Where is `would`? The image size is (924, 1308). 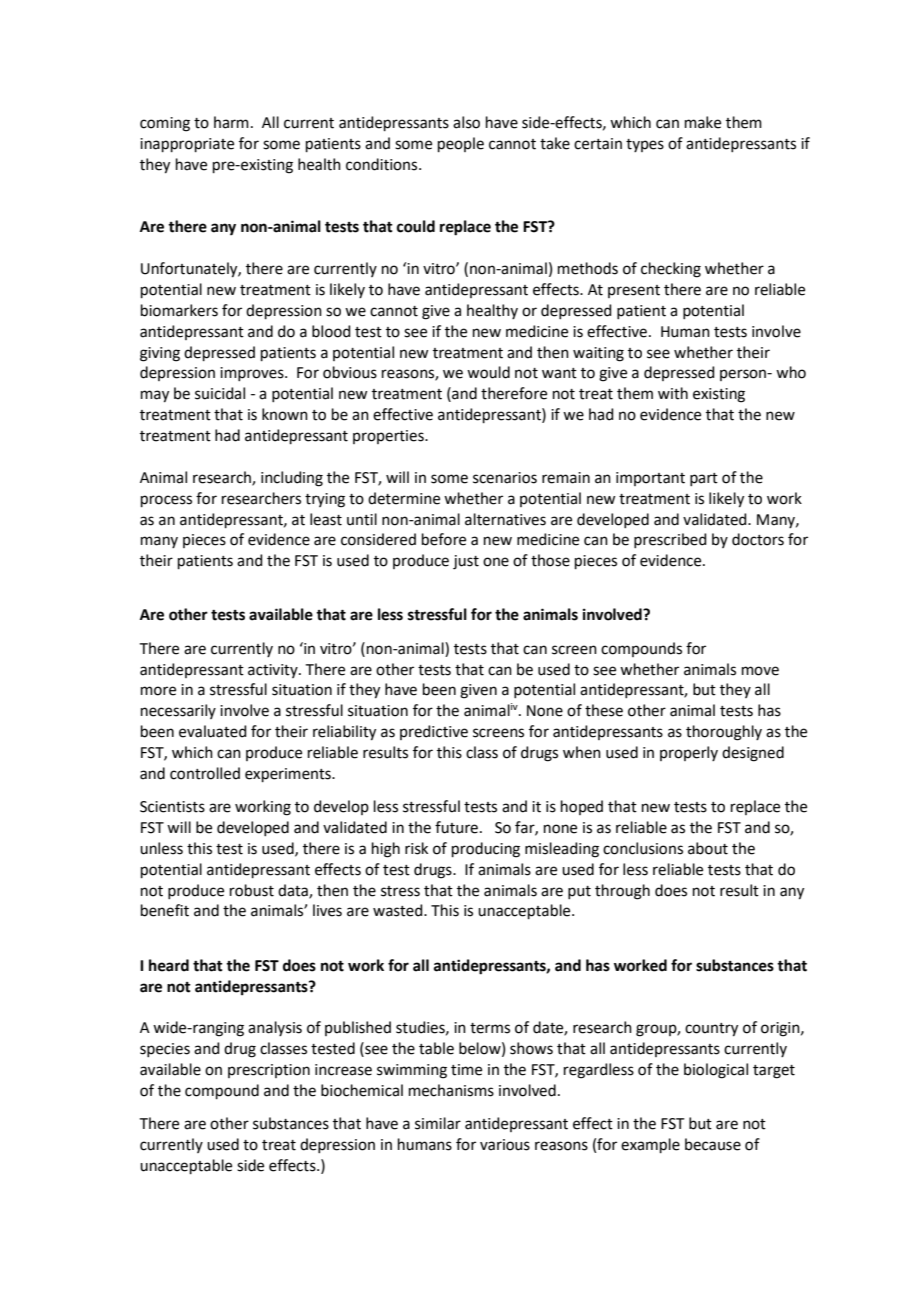
would is located at coordinates (488, 372).
